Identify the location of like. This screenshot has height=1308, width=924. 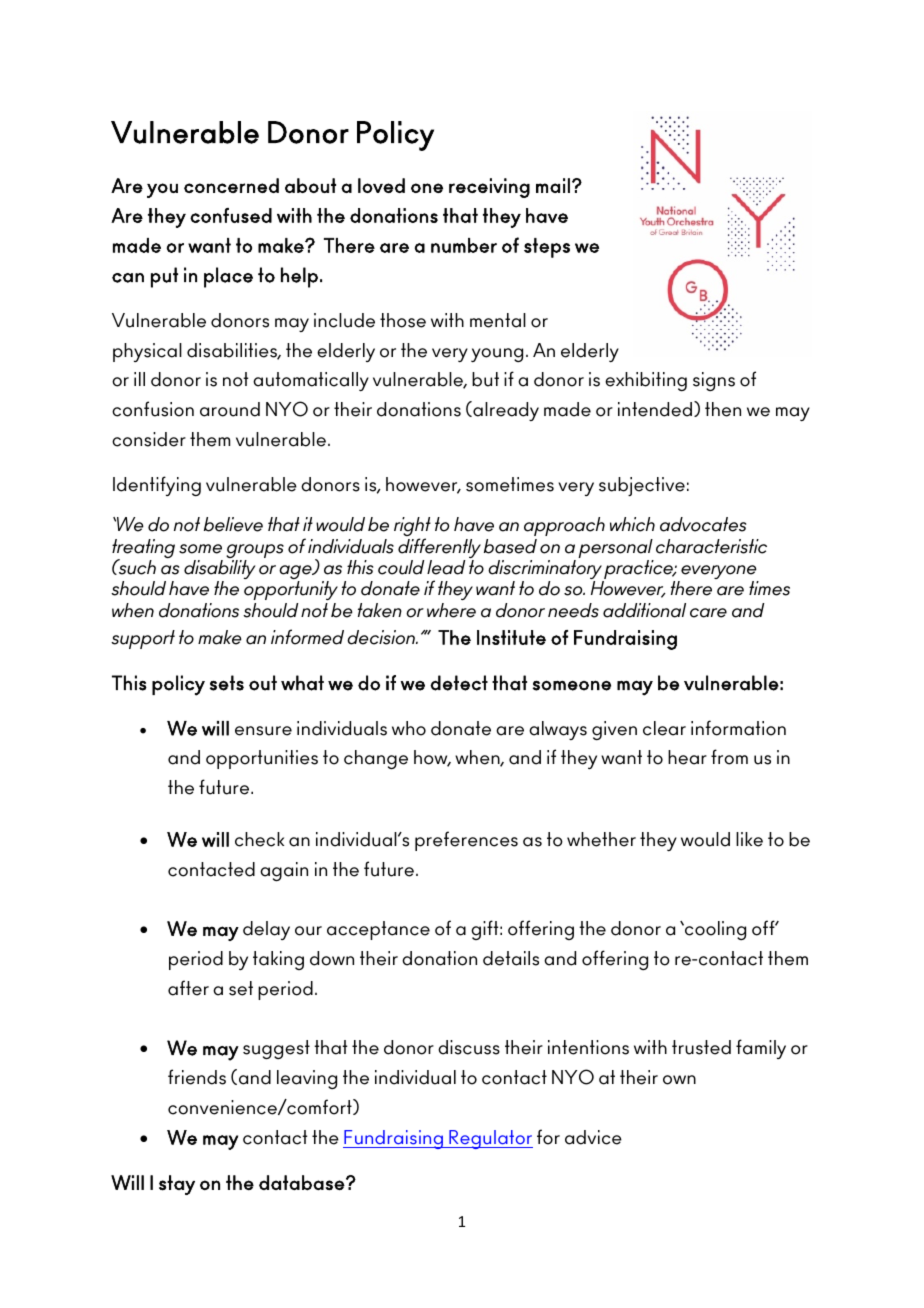
(749, 839).
